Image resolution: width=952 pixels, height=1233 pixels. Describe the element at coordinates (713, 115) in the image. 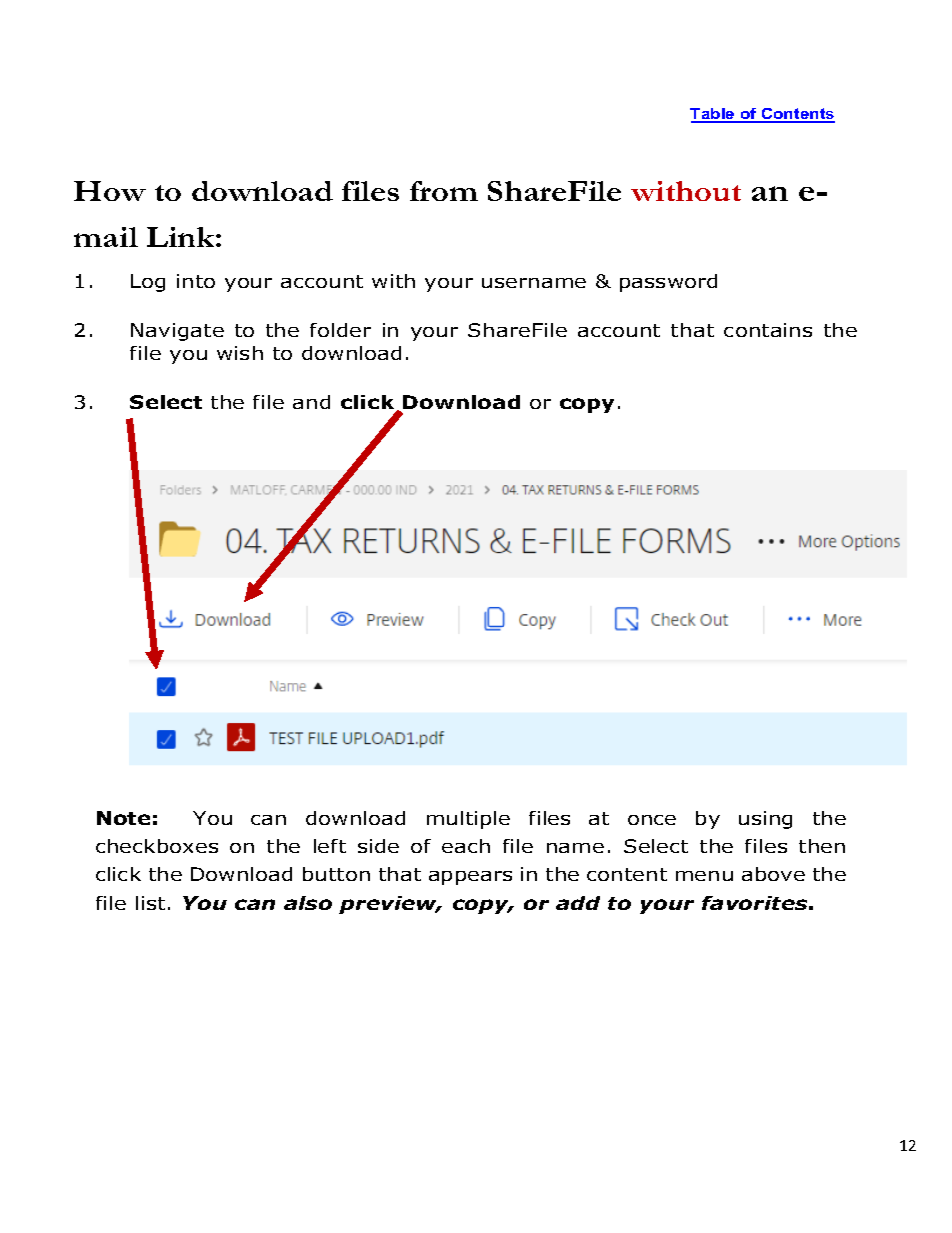

I see `Table` at that location.
